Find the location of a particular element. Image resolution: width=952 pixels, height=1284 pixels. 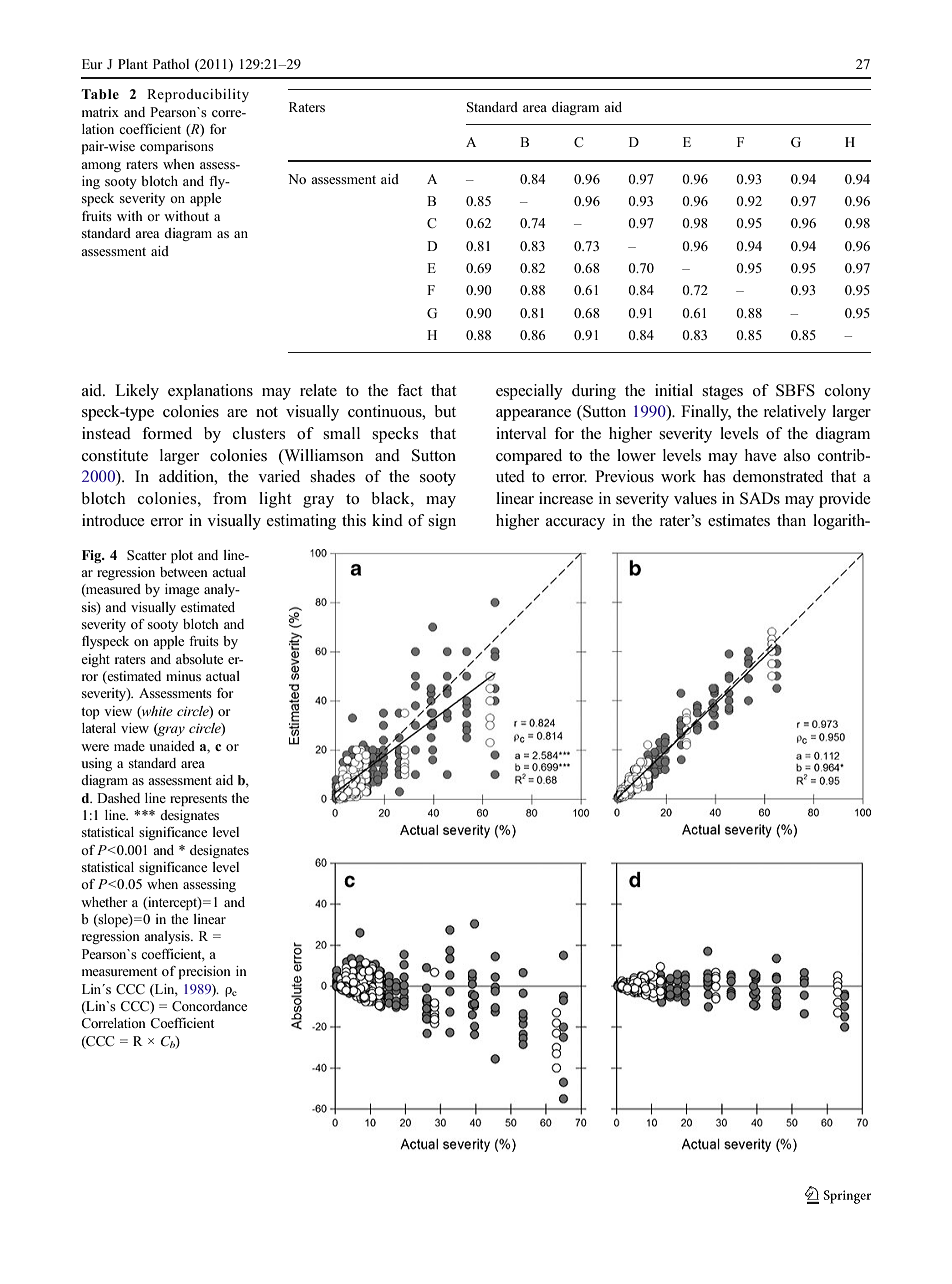

Pathol is located at coordinates (171, 64).
